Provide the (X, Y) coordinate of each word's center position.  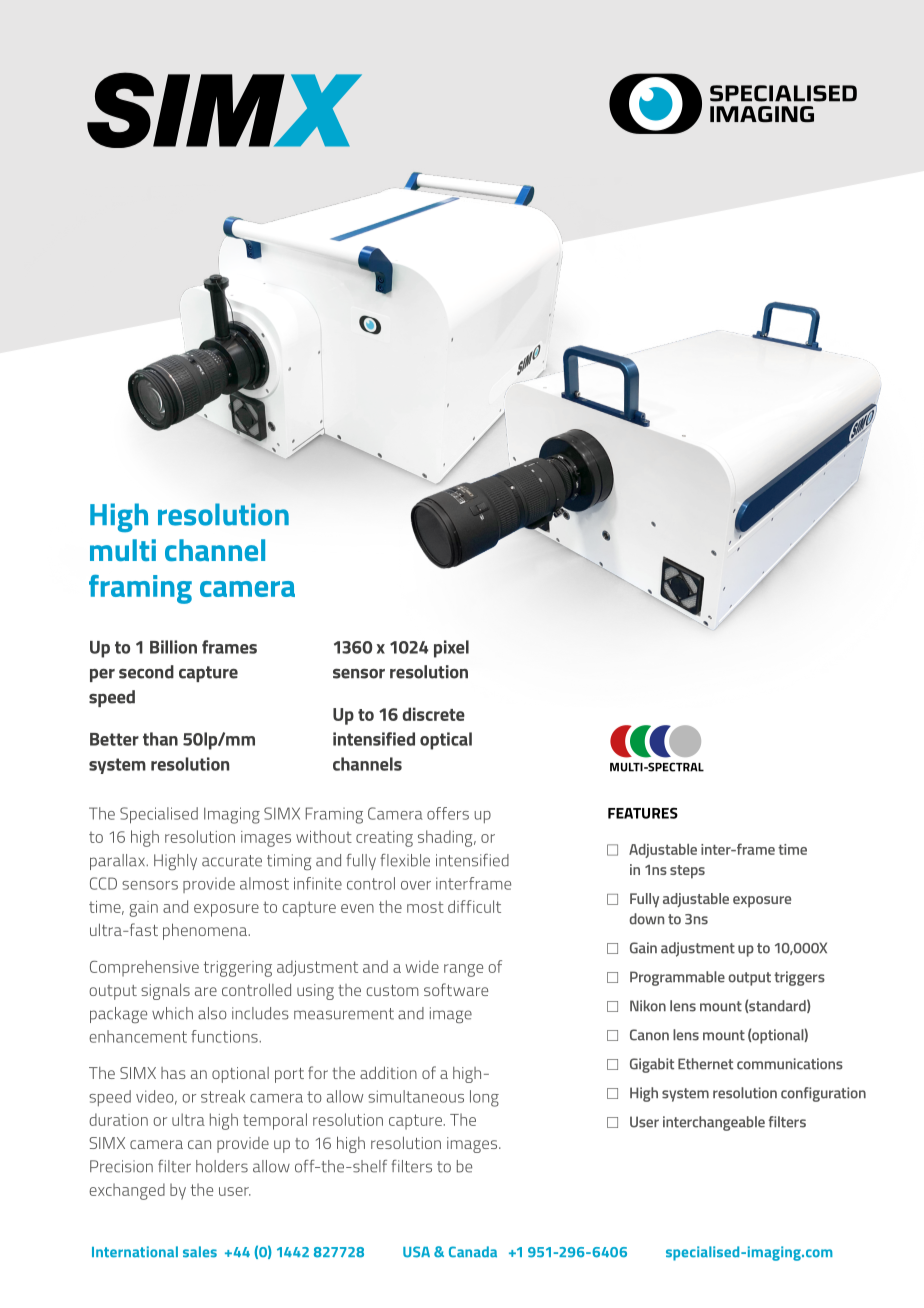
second (146, 672)
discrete (433, 714)
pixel (451, 649)
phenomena (206, 931)
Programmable (677, 978)
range (463, 970)
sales (200, 1252)
